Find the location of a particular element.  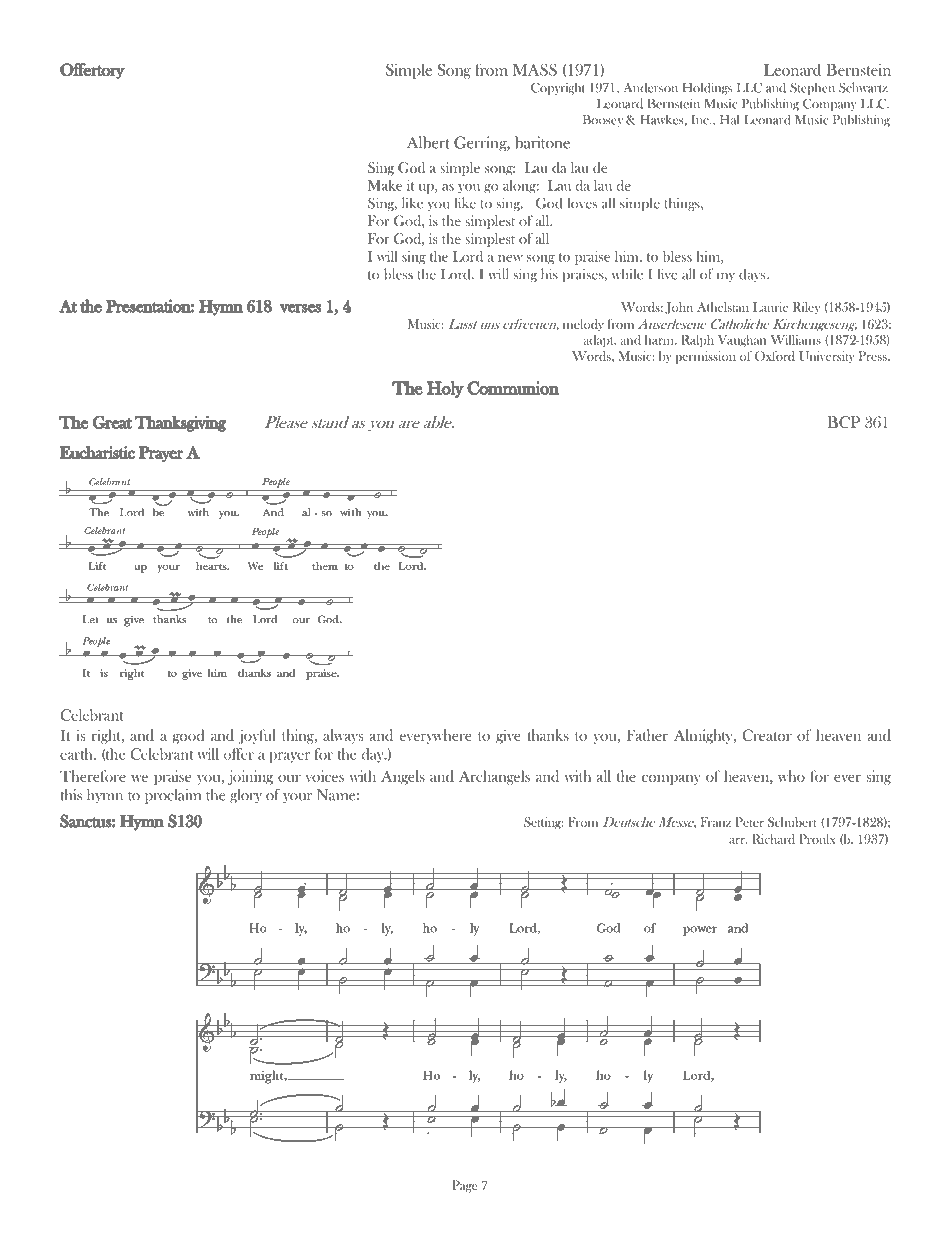

Creator is located at coordinates (767, 735).
